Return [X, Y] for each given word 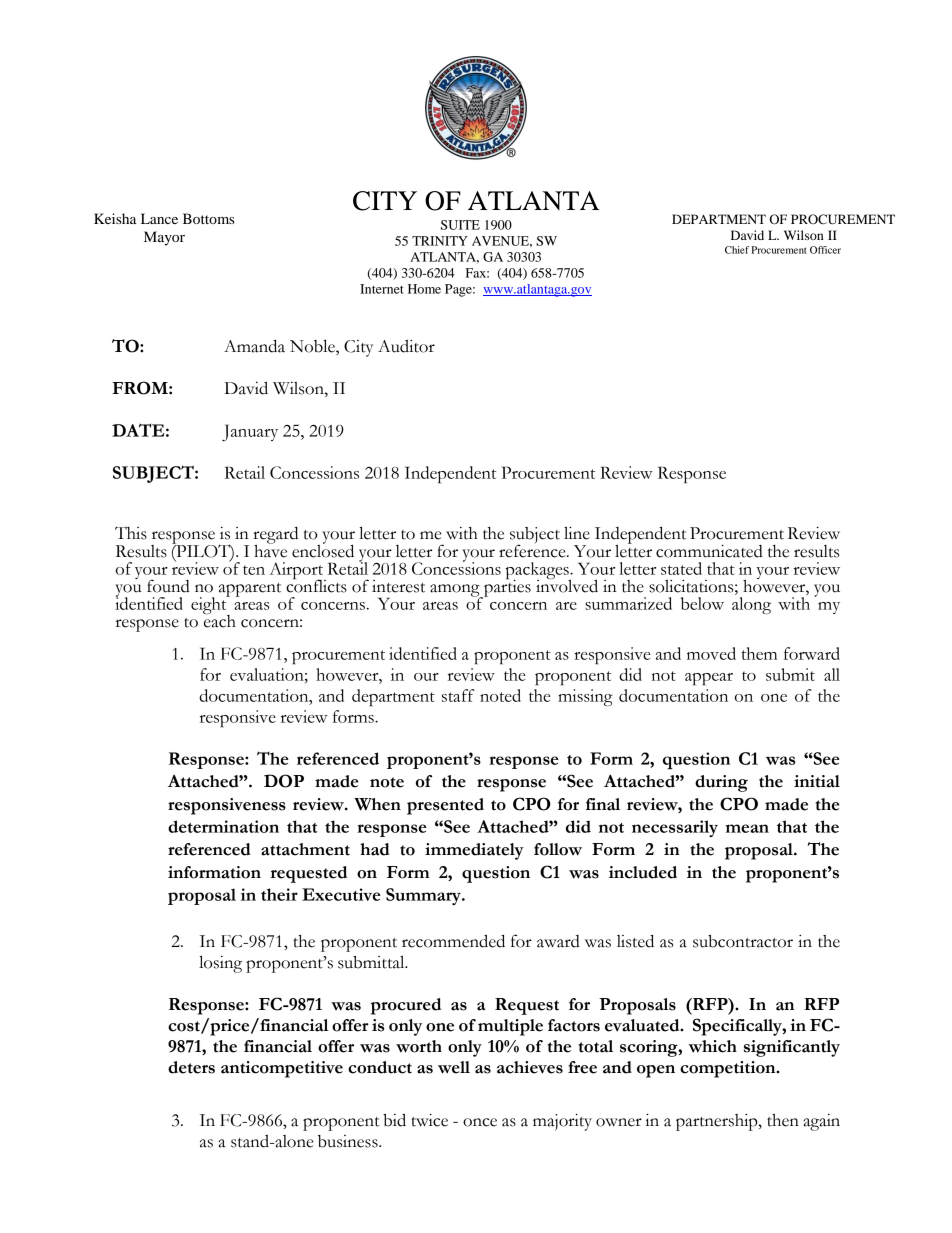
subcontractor [743, 941]
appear [709, 679]
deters [191, 1067]
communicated [709, 551]
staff [458, 695]
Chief [737, 250]
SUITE [460, 225]
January [250, 432]
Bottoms [209, 218]
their [279, 894]
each [220, 620]
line [577, 533]
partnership [718, 1122]
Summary [424, 896]
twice [429, 1120]
